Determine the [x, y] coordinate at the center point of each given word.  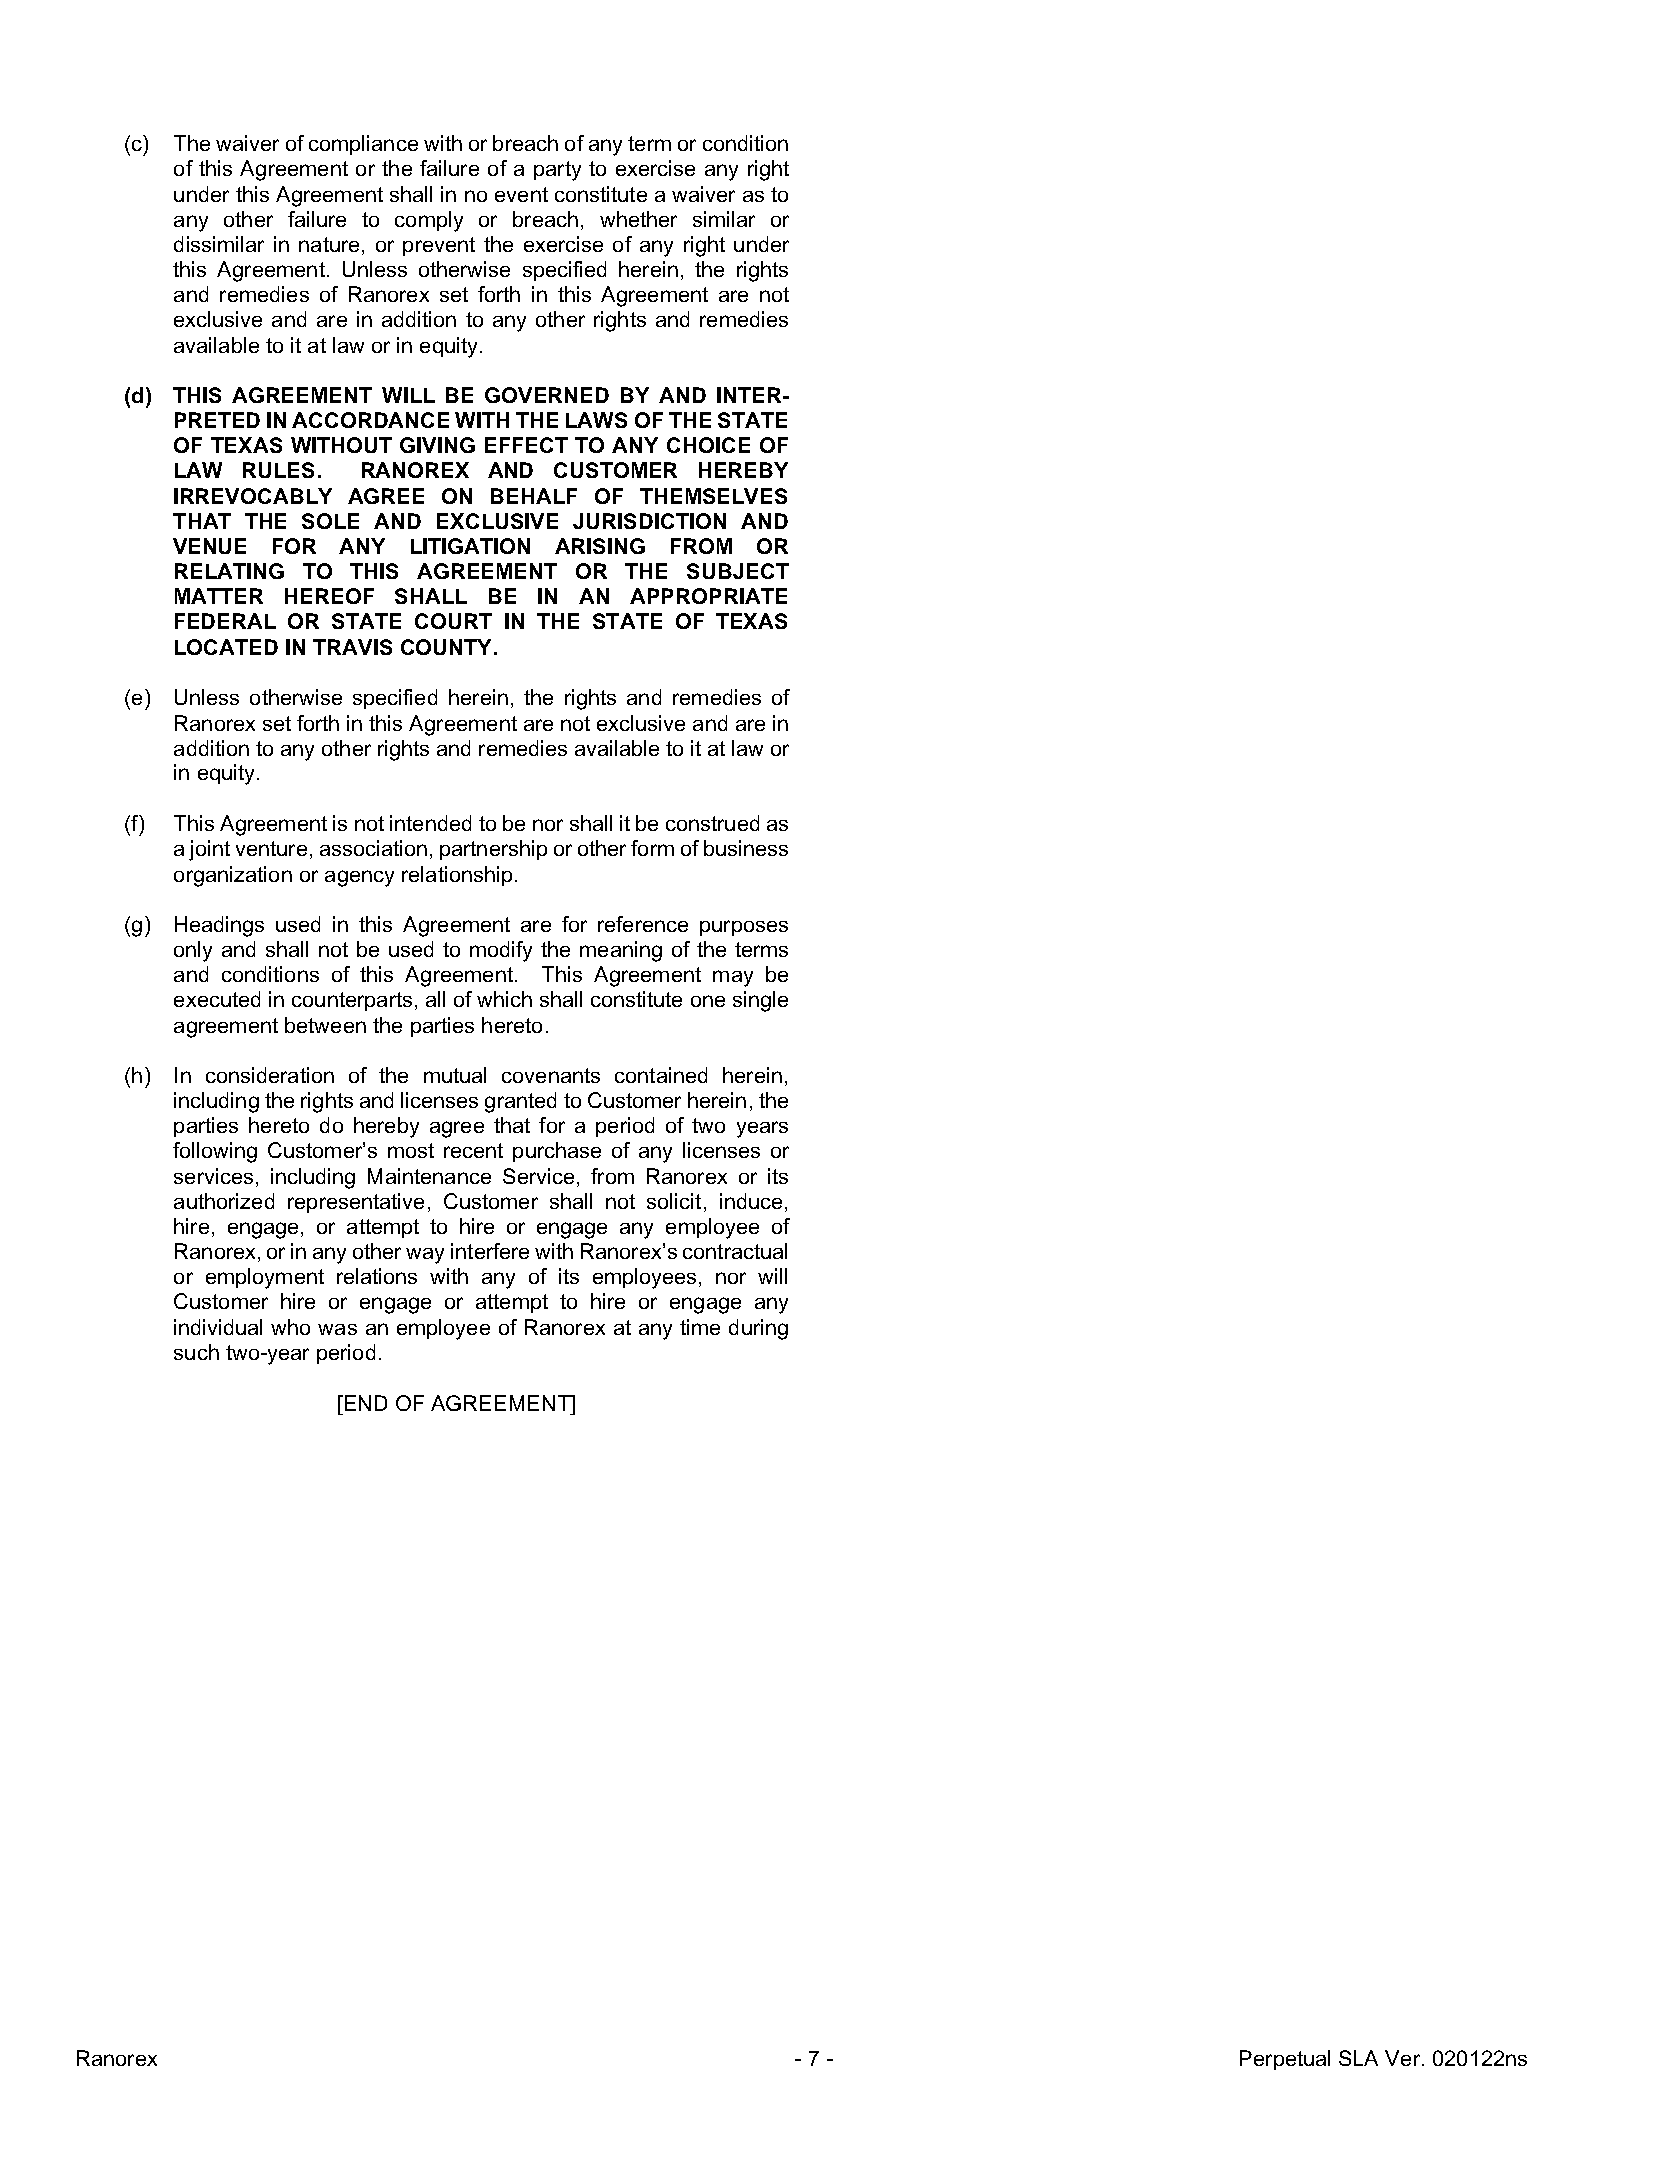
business [746, 848]
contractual [735, 1251]
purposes [744, 928]
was [337, 1329]
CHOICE [708, 445]
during [758, 1329]
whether [638, 219]
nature [329, 244]
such [196, 1352]
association [373, 848]
